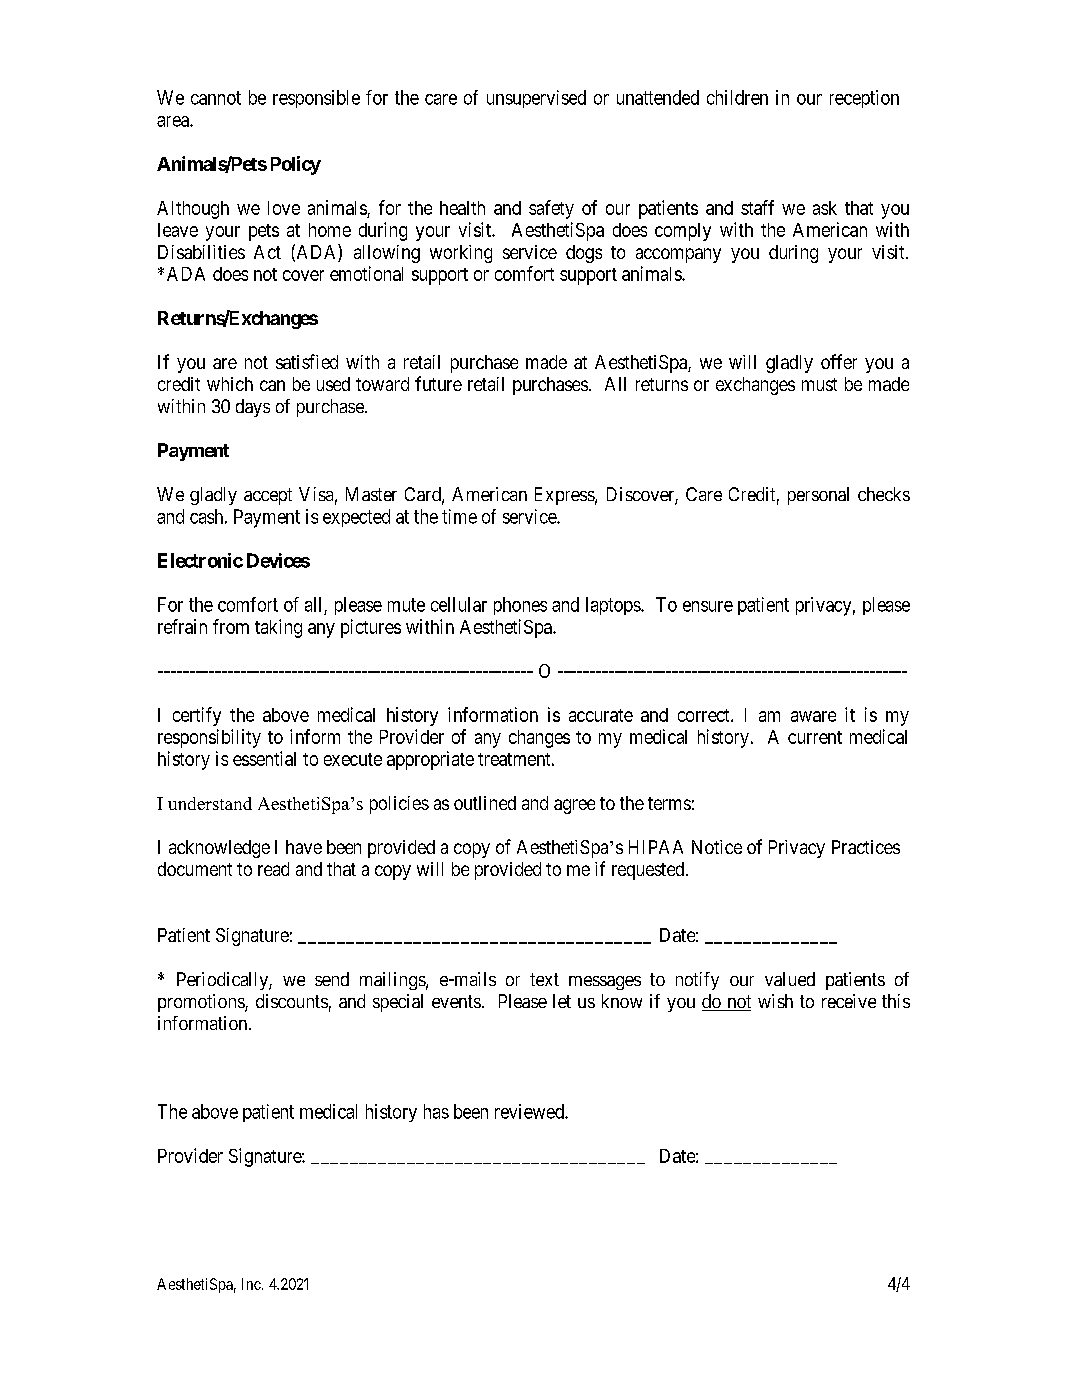  I want to click on certify, so click(197, 716).
